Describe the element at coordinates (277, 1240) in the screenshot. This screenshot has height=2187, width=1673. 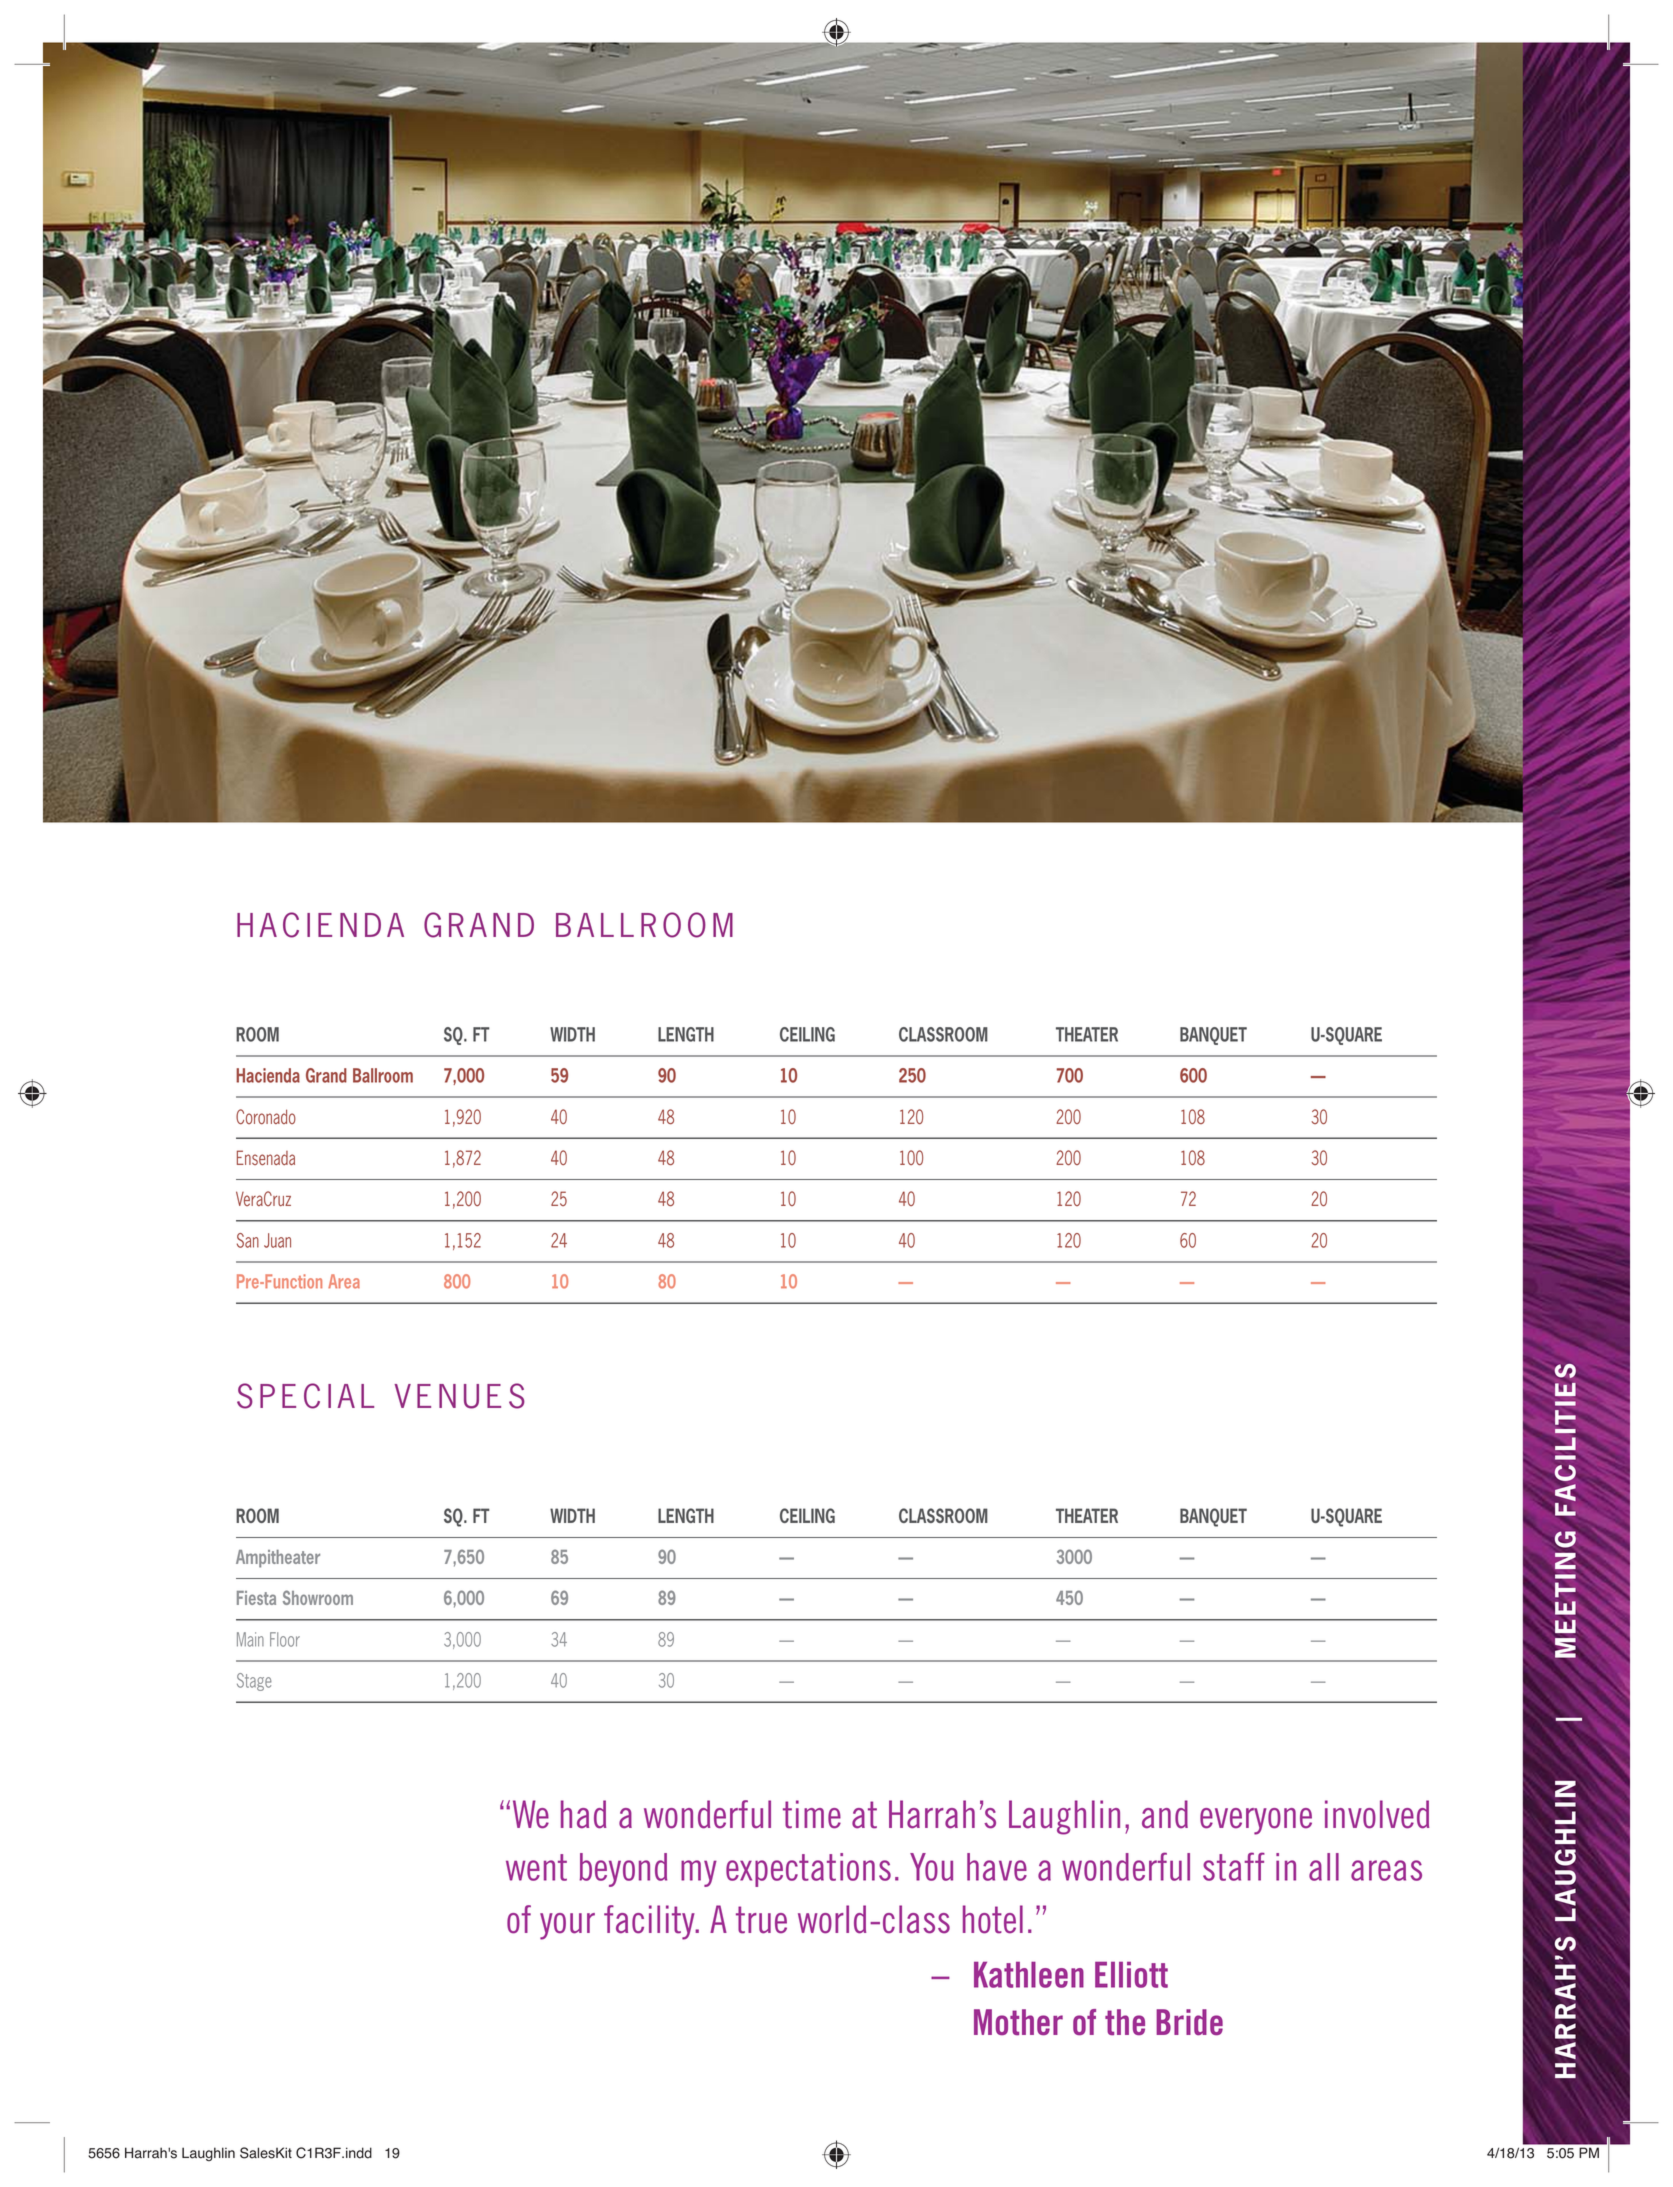
I see `Juan` at that location.
